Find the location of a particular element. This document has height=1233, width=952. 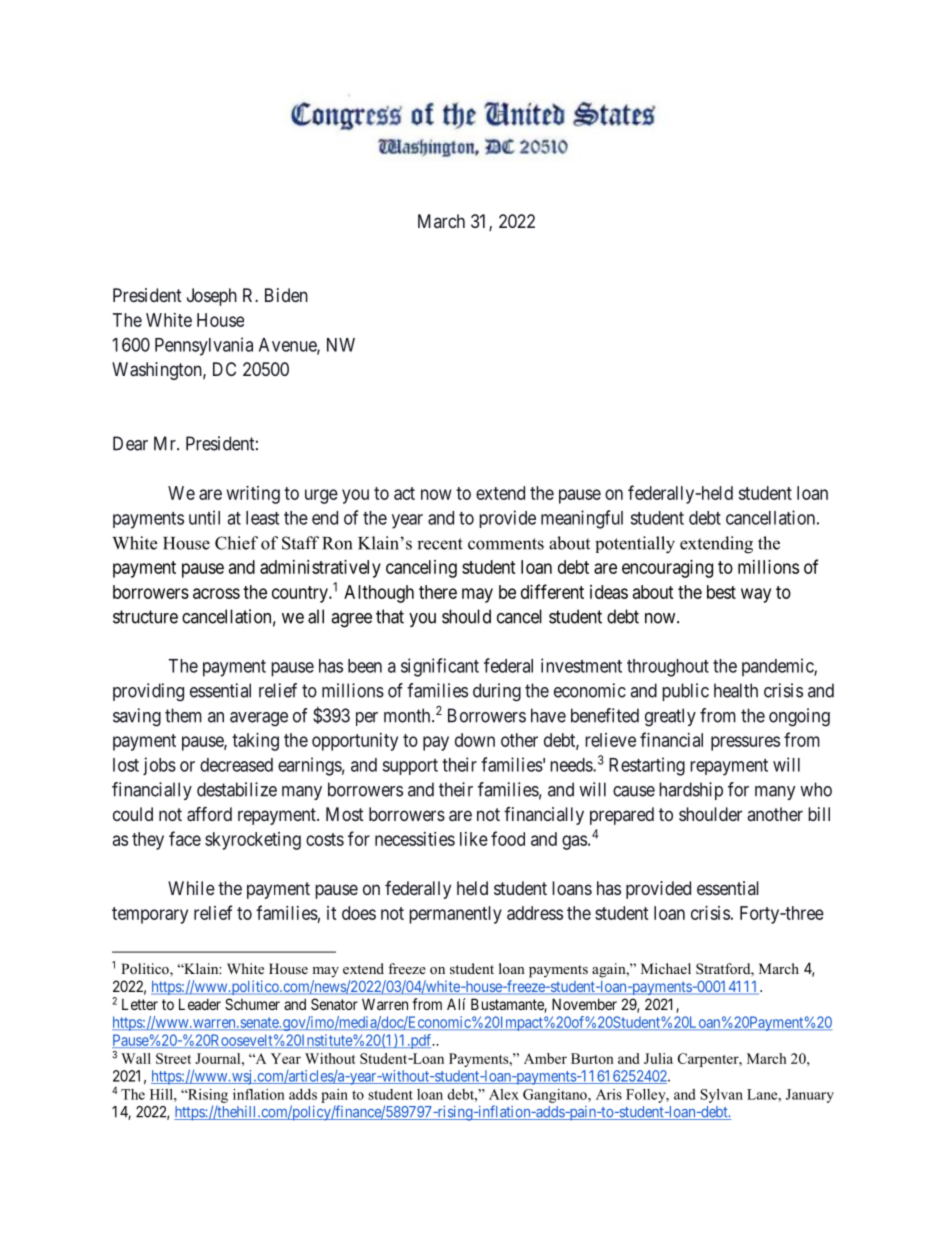

Biden is located at coordinates (286, 295).
